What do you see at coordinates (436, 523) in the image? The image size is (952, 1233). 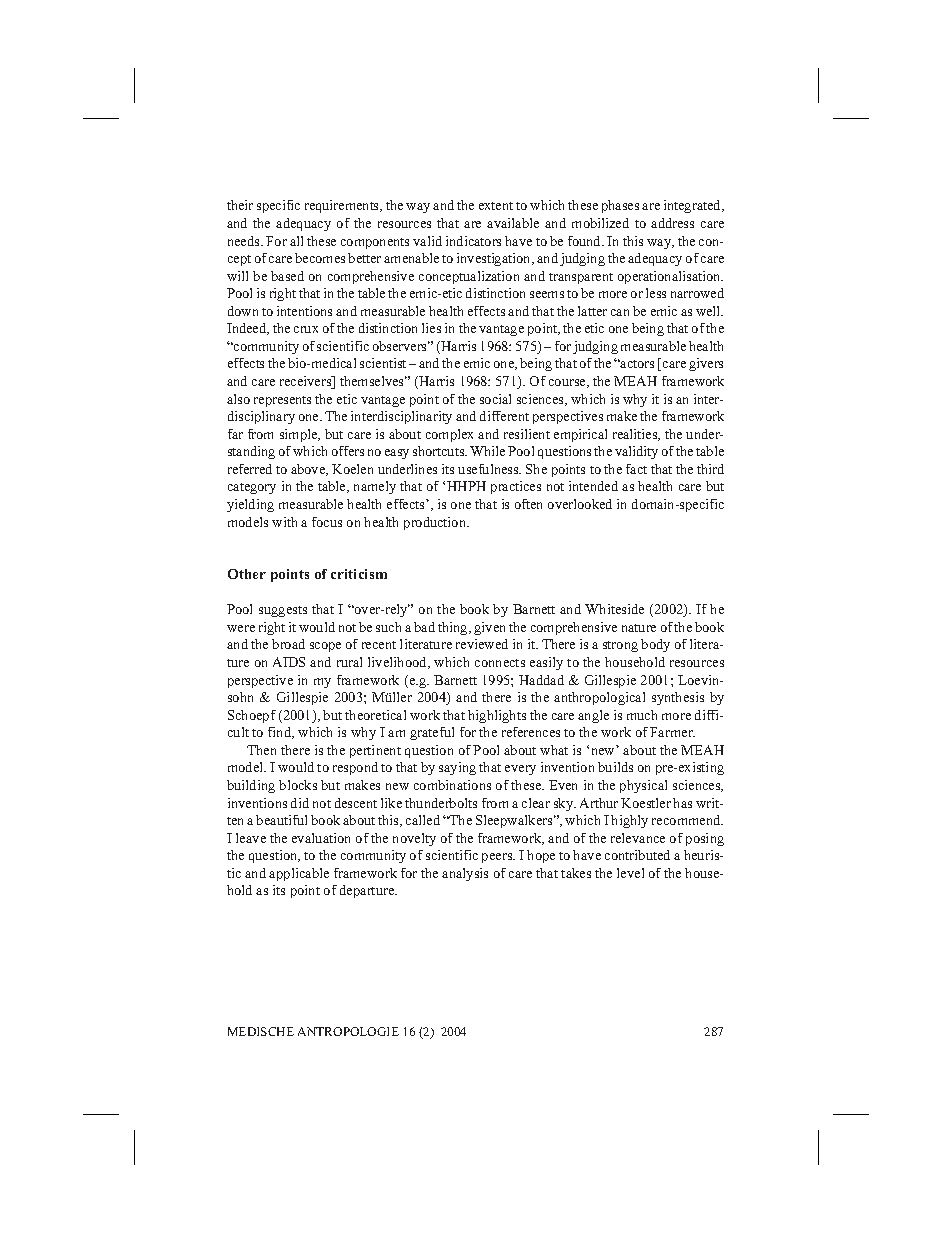 I see `production` at bounding box center [436, 523].
